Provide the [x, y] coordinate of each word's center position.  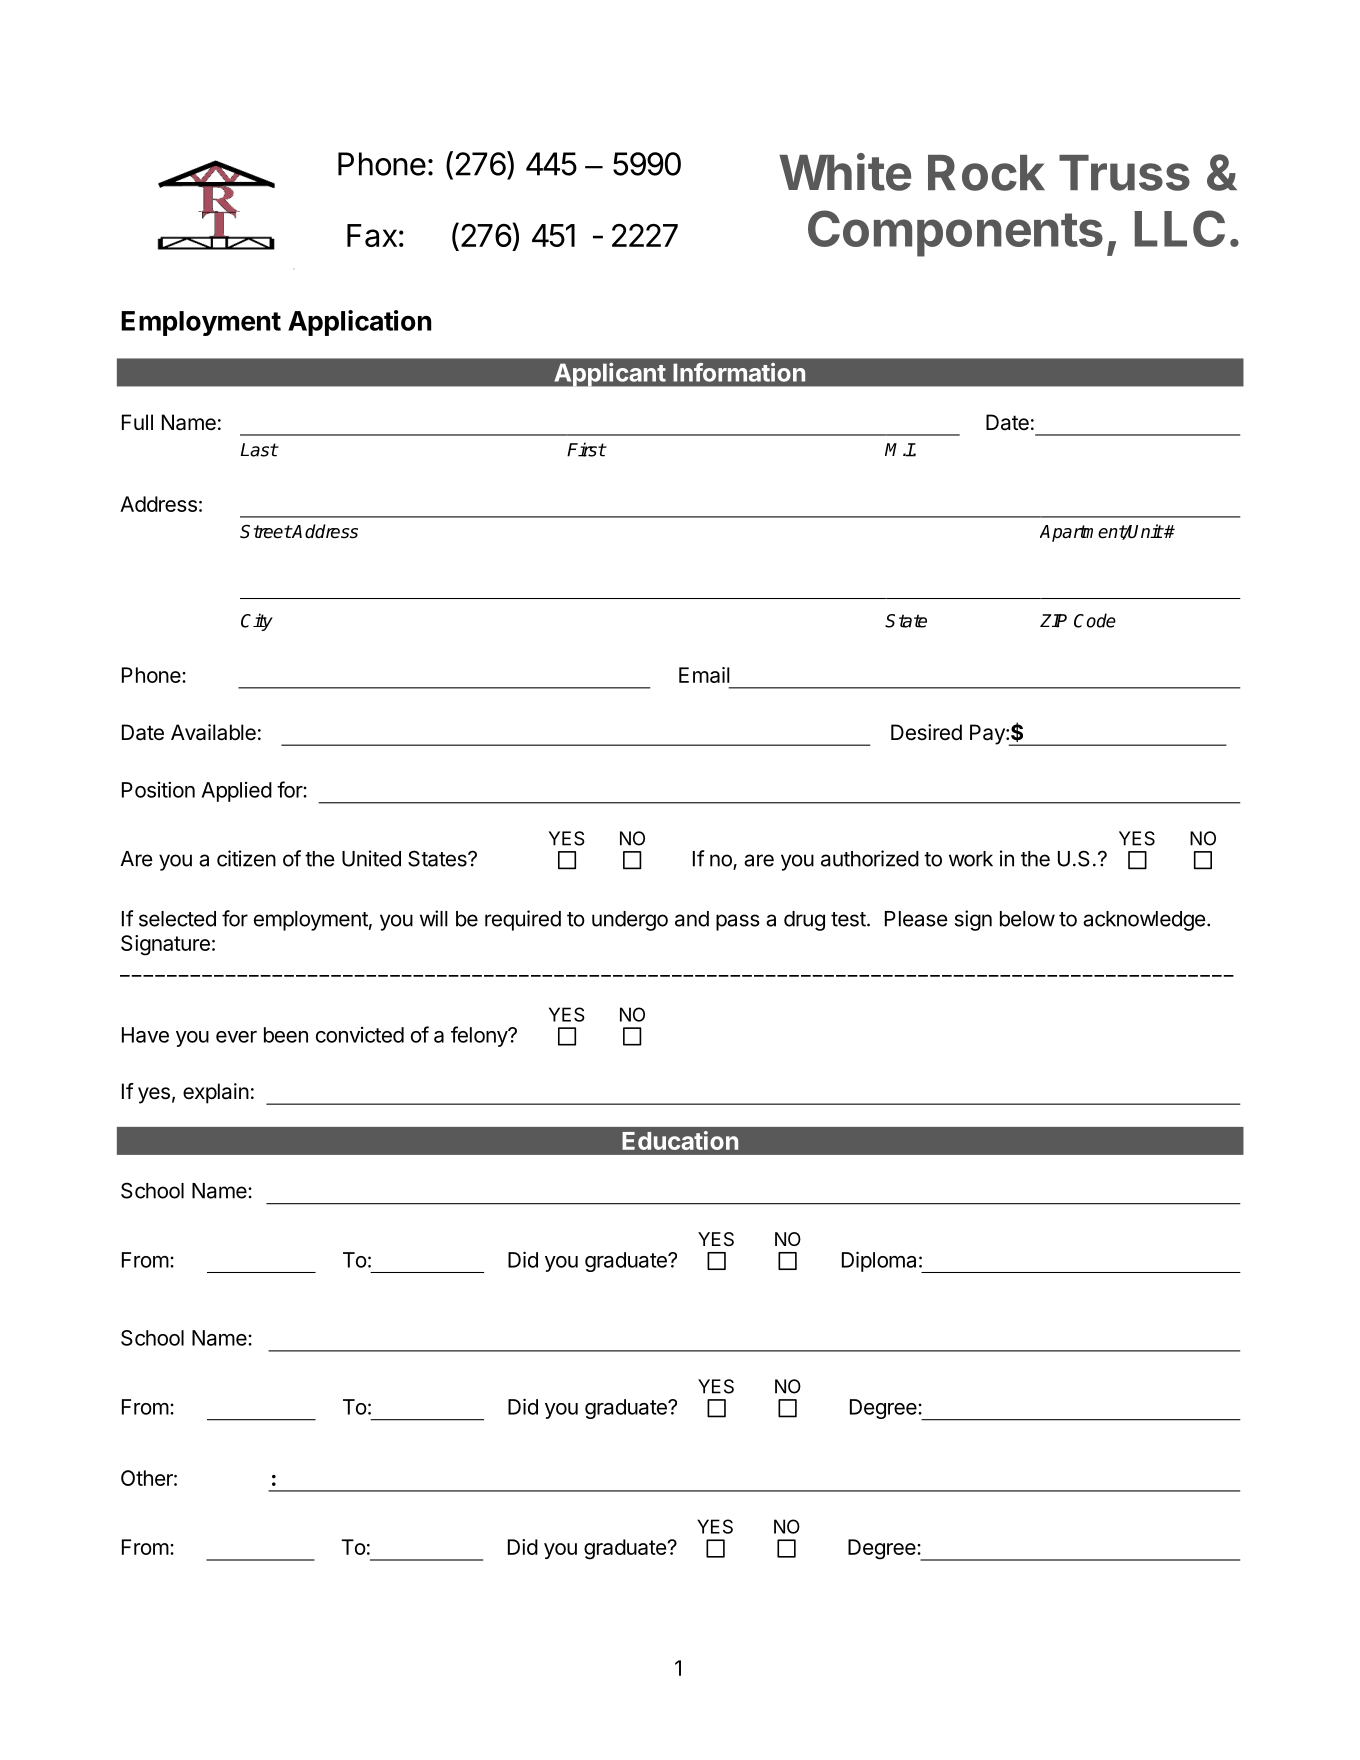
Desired [926, 732]
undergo [630, 921]
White [845, 172]
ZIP [1053, 621]
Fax [372, 235]
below [1027, 919]
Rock [986, 173]
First [586, 449]
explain [216, 1093]
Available [213, 732]
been [286, 1035]
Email [704, 675]
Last [259, 450]
